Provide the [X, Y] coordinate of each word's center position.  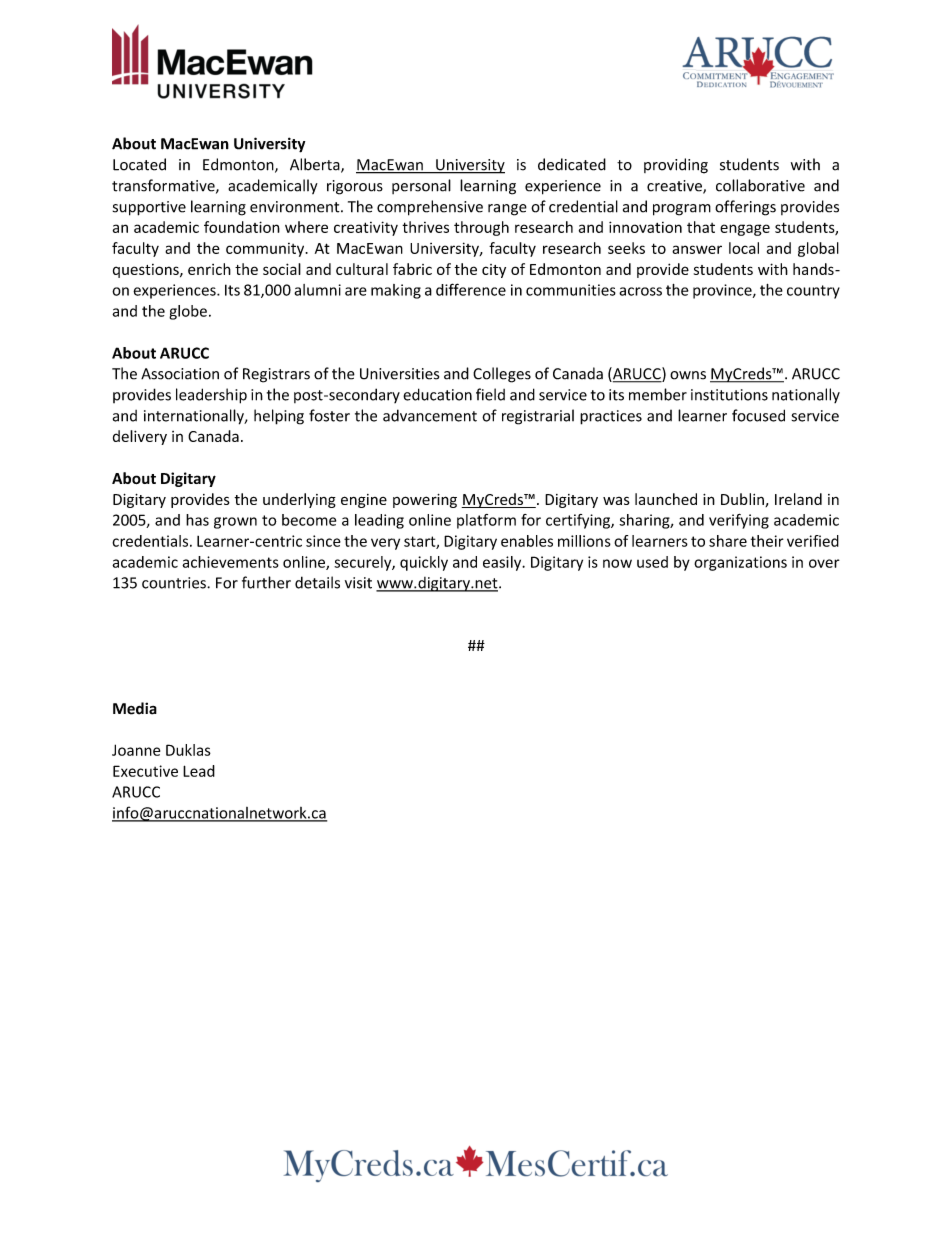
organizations [740, 563]
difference [471, 289]
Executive [145, 771]
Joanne [136, 750]
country [813, 292]
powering [425, 501]
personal [421, 186]
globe [188, 312]
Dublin [743, 500]
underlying [299, 500]
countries [175, 583]
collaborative [760, 185]
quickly [424, 563]
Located [139, 164]
